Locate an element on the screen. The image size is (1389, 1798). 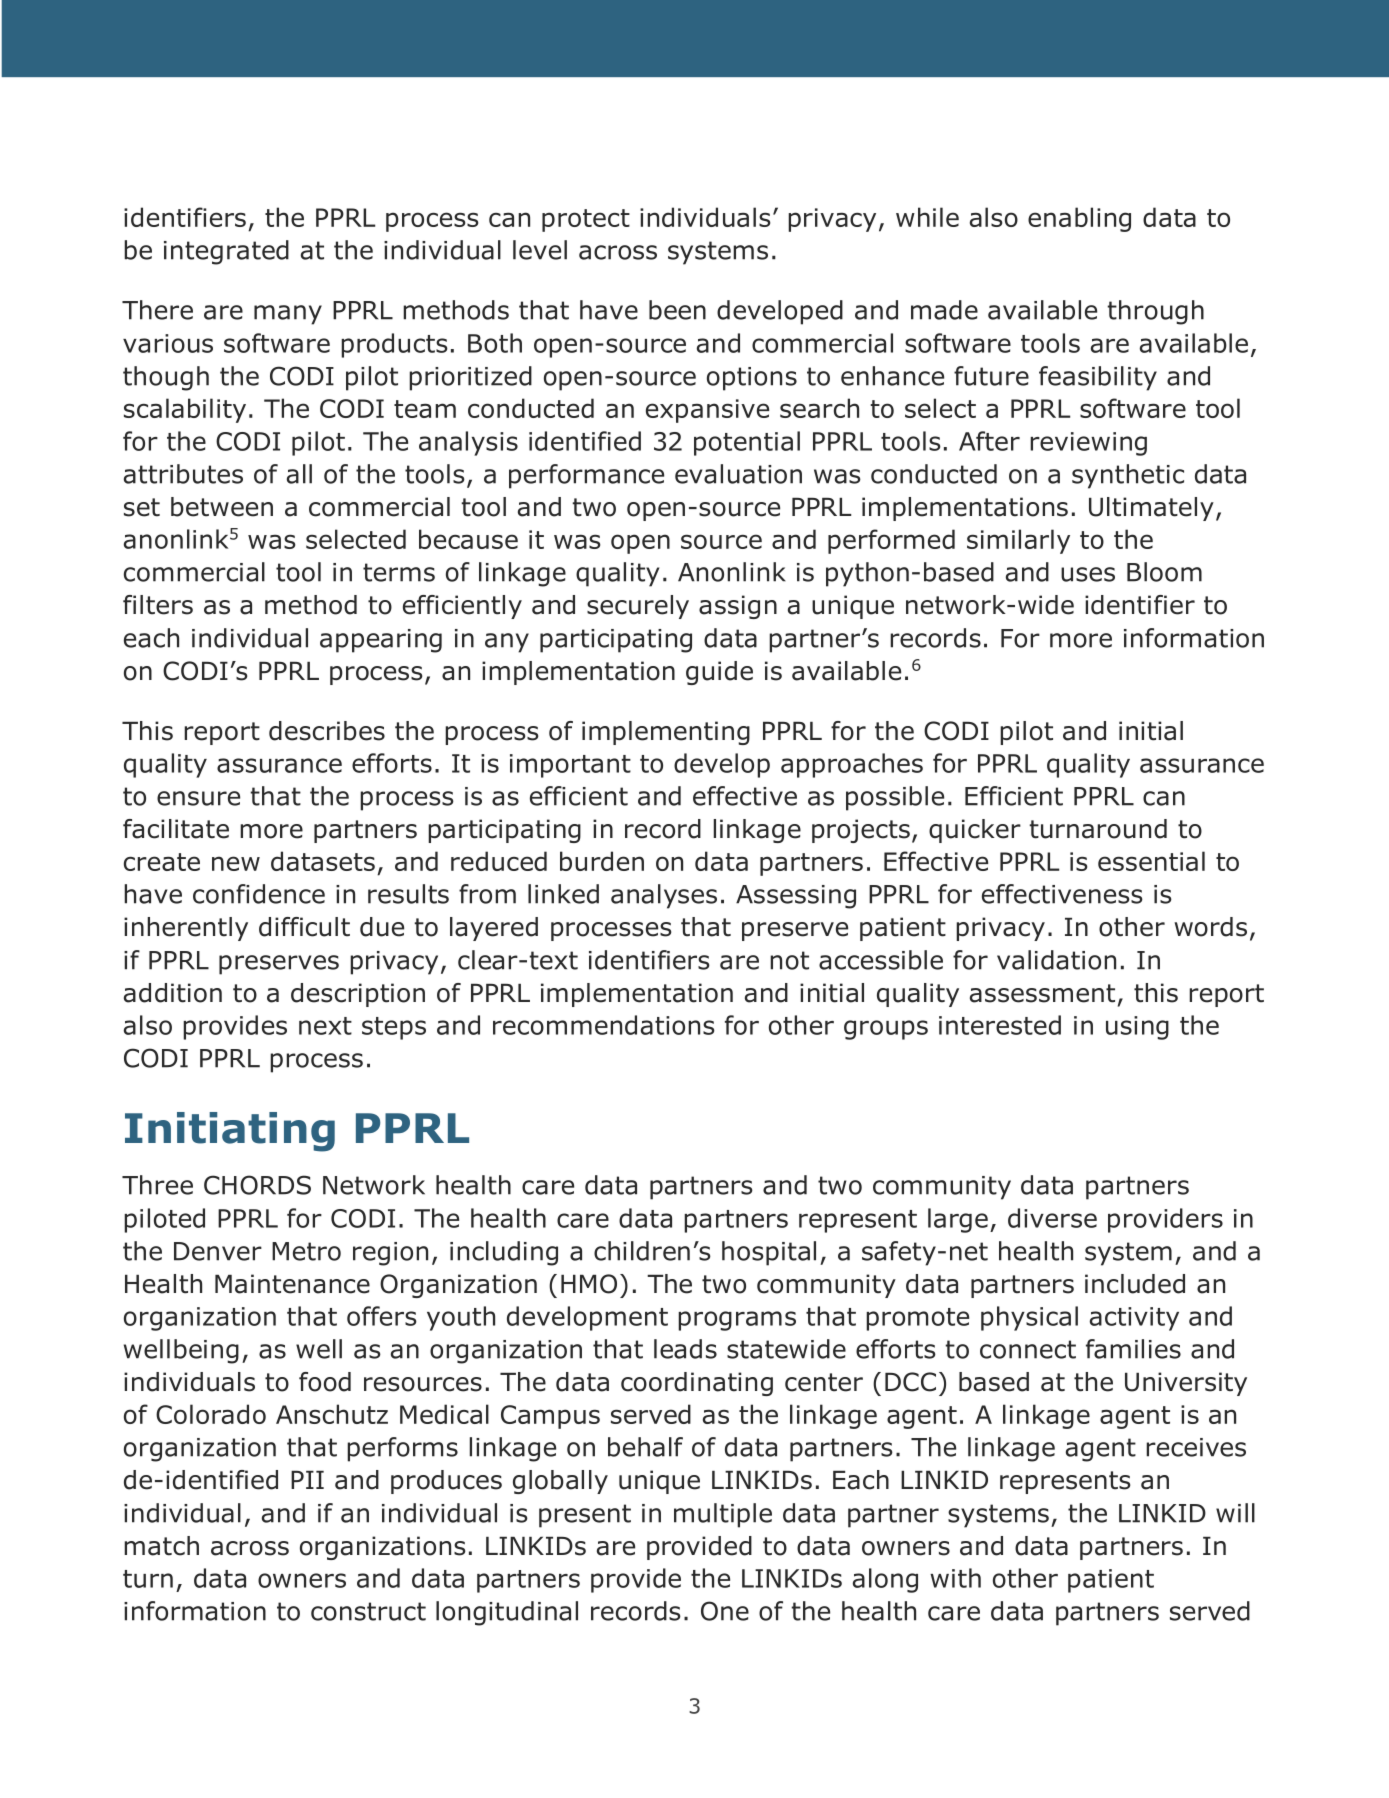
enabling is located at coordinates (1079, 219).
